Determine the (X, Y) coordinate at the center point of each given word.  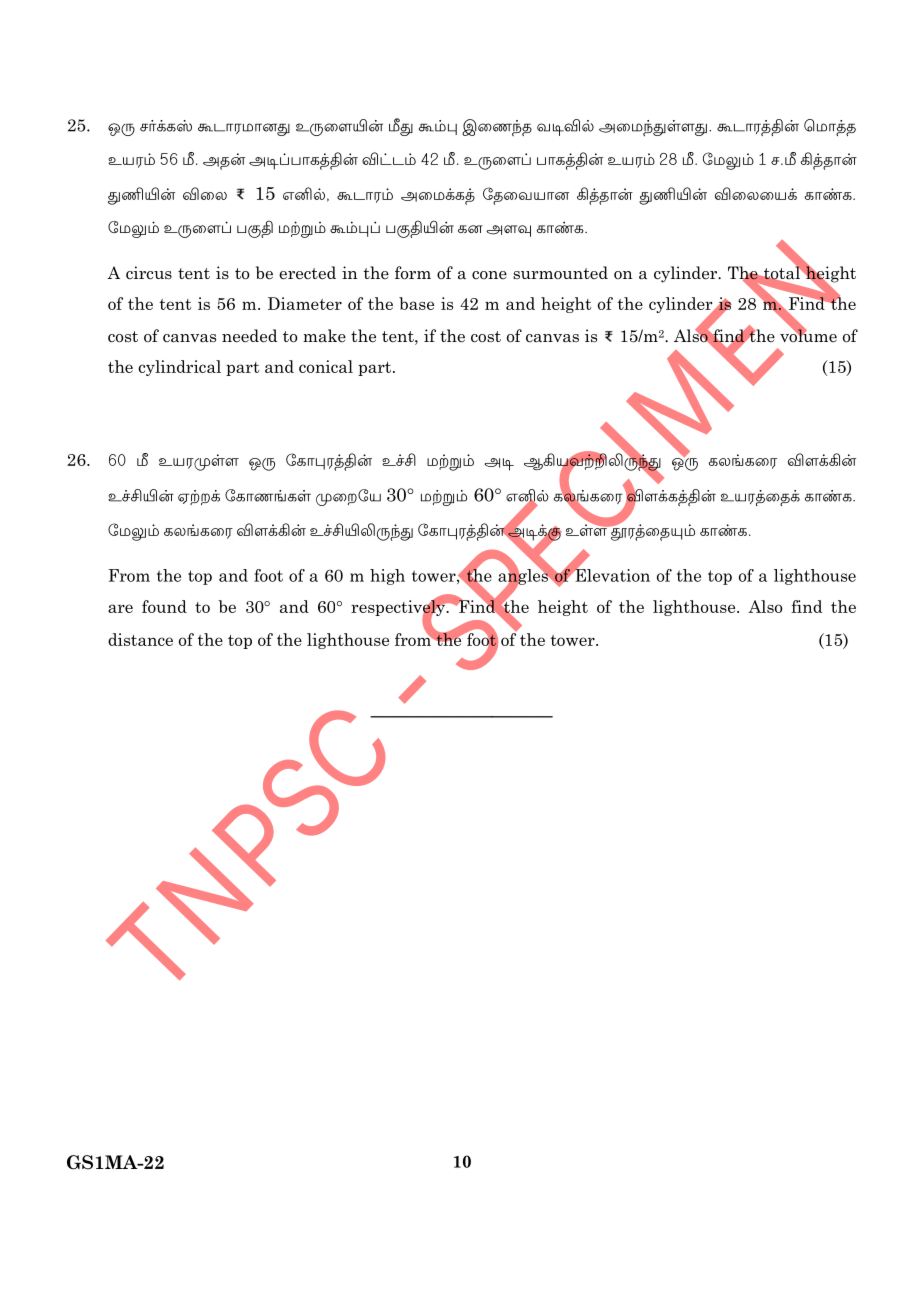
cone (489, 275)
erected (307, 273)
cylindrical (179, 368)
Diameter (305, 303)
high (387, 577)
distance (140, 639)
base (416, 303)
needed (249, 336)
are (120, 608)
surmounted (560, 272)
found (164, 606)
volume (808, 335)
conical (326, 366)
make (324, 336)
